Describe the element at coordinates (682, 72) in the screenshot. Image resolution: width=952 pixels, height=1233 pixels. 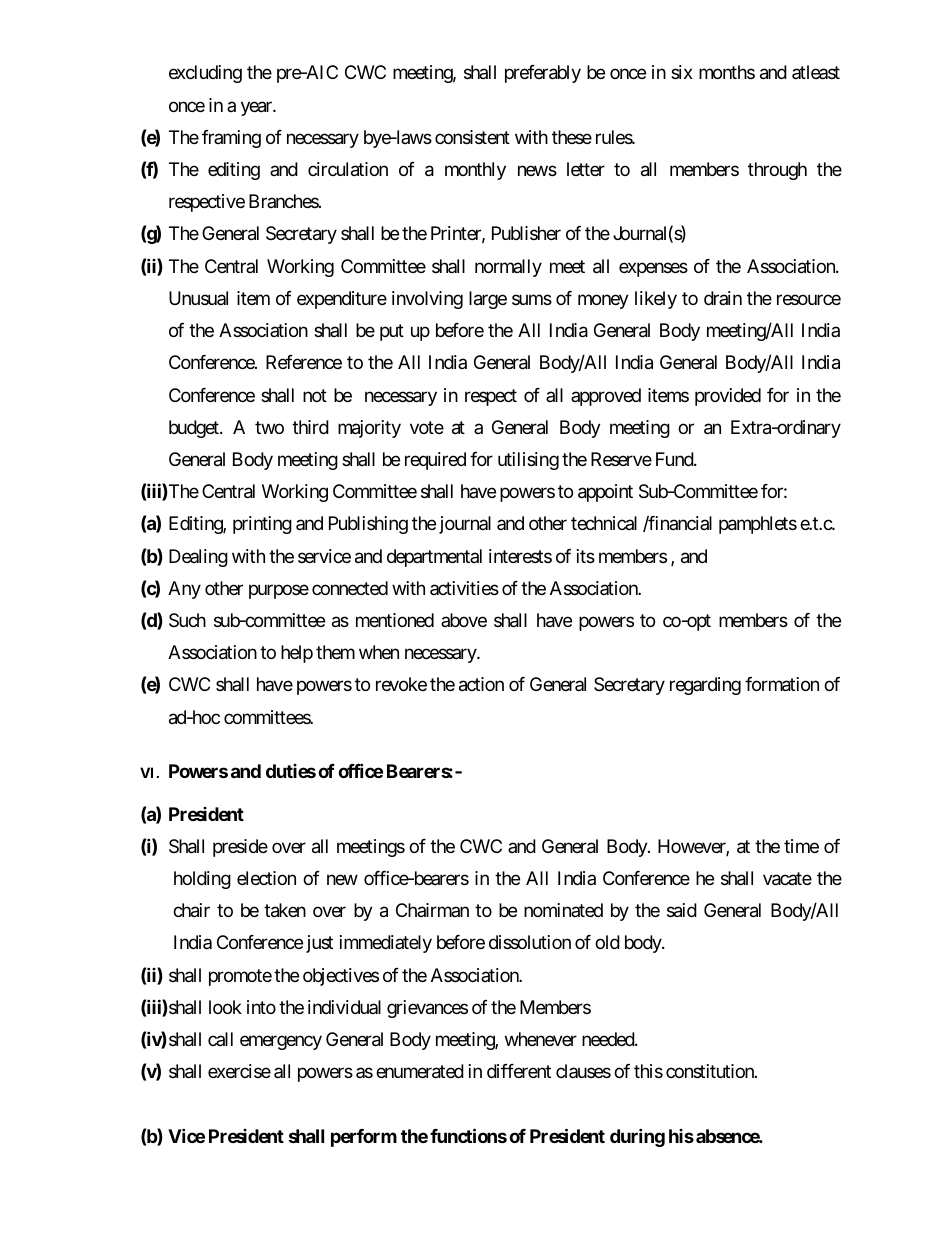
I see `six` at that location.
